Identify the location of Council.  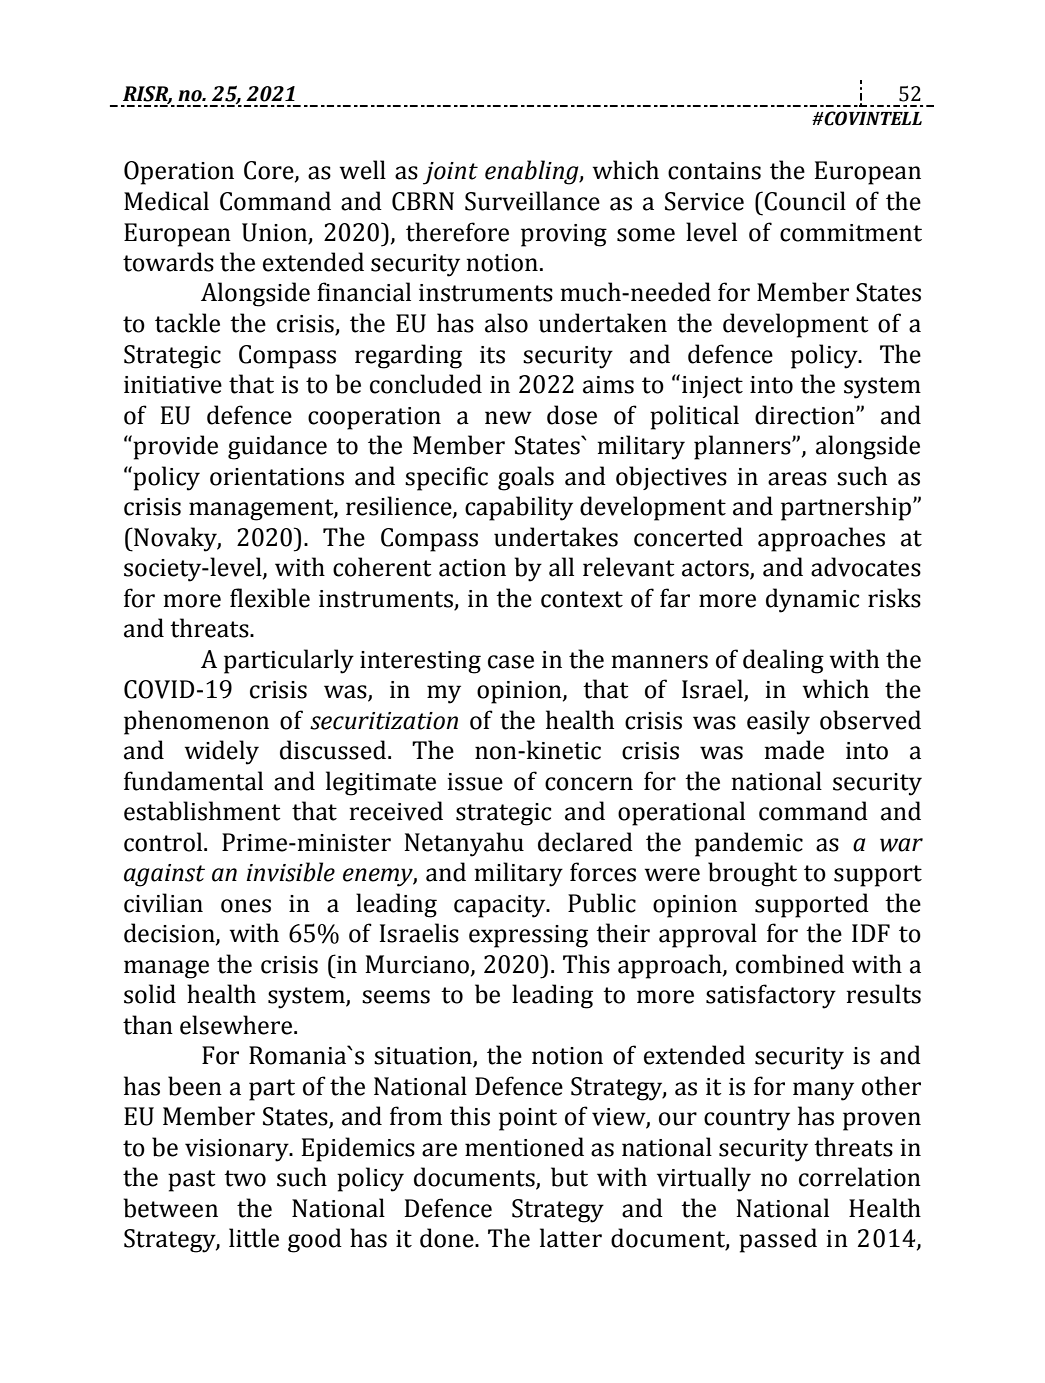
(805, 201).
